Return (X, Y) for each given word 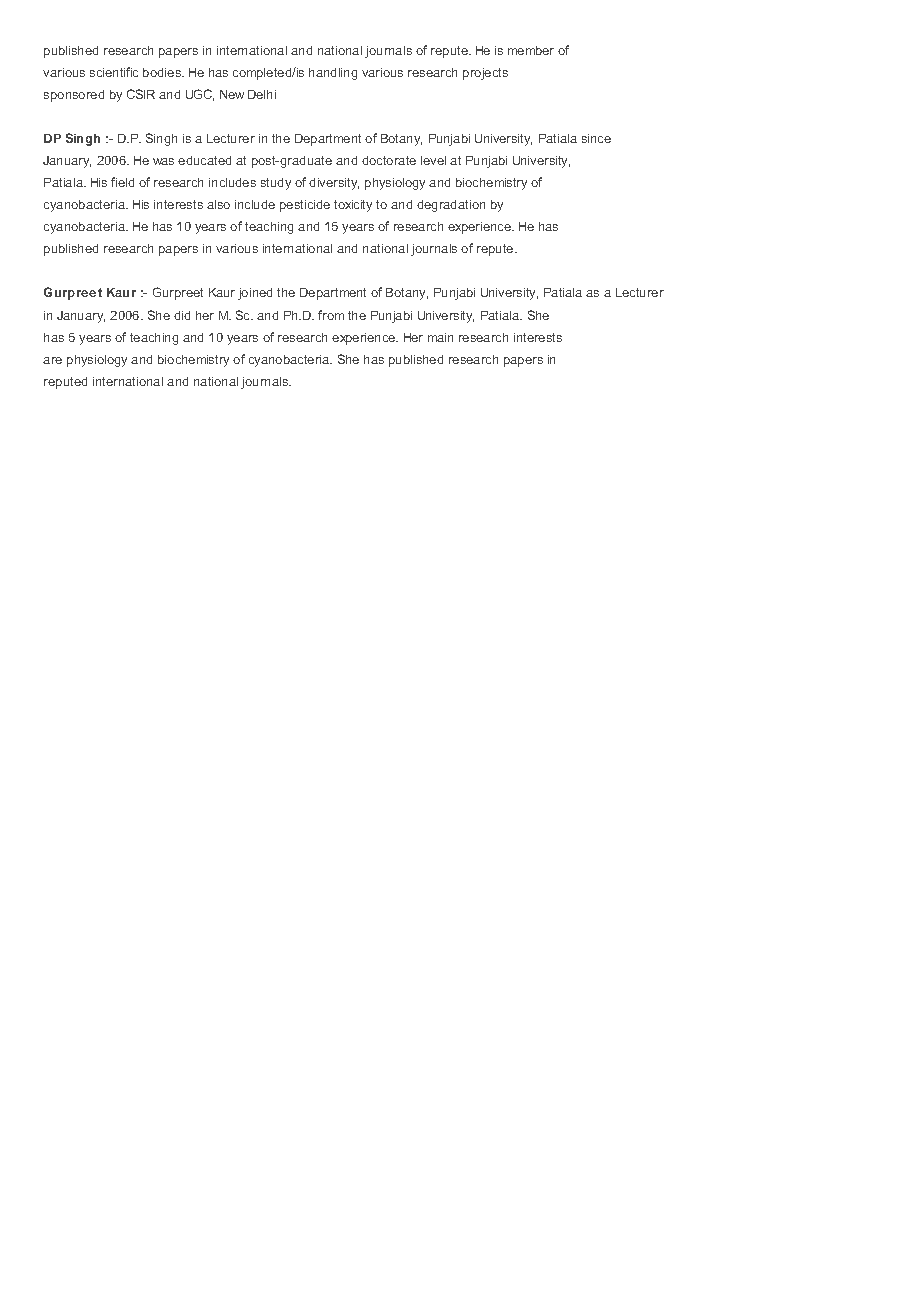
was (163, 161)
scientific (114, 72)
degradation (451, 206)
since (596, 138)
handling (333, 74)
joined (255, 294)
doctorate (389, 160)
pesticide (305, 206)
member (531, 50)
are (52, 360)
